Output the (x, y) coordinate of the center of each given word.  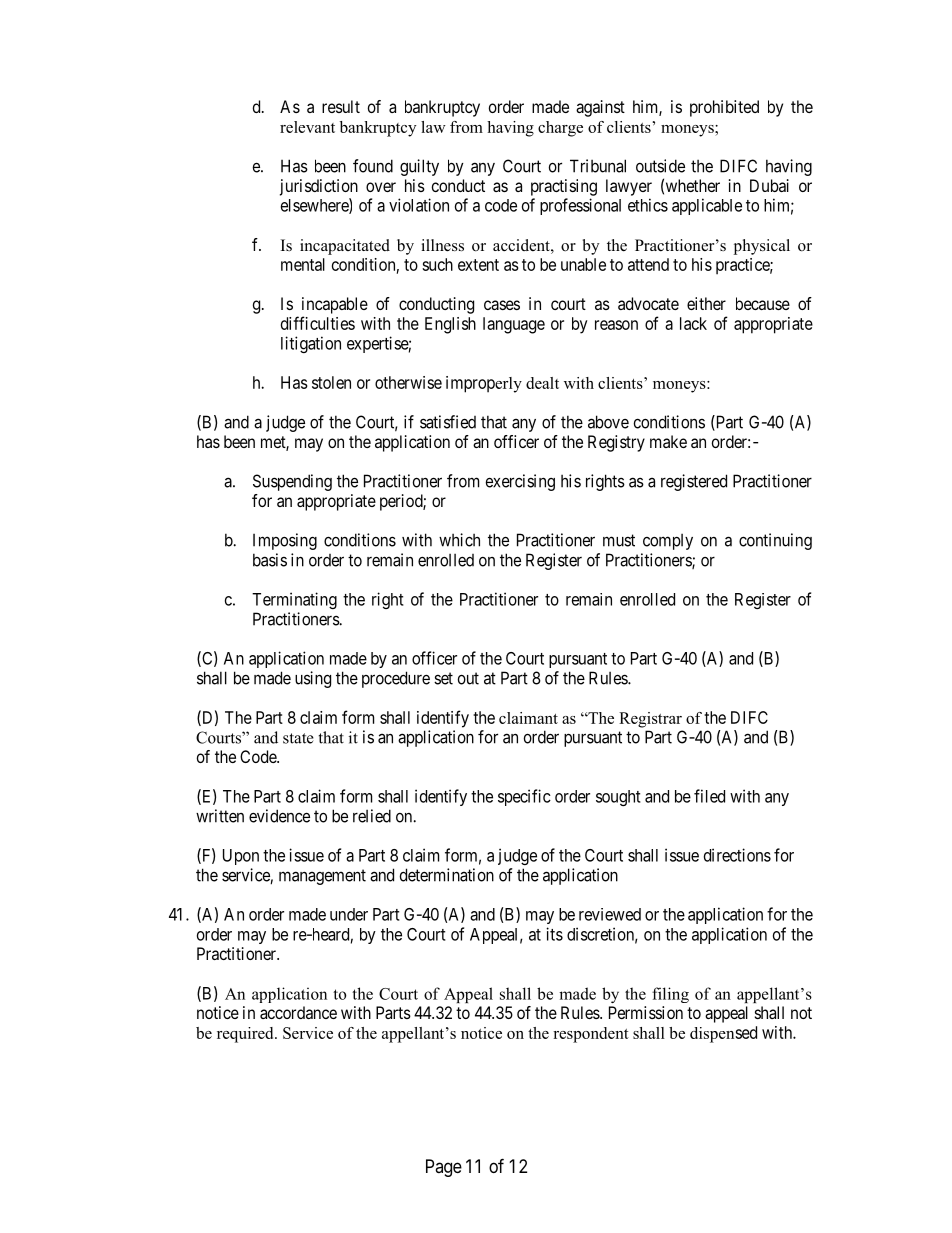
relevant (307, 127)
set (443, 678)
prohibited (724, 108)
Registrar (650, 720)
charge (560, 129)
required (246, 1035)
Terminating (294, 600)
